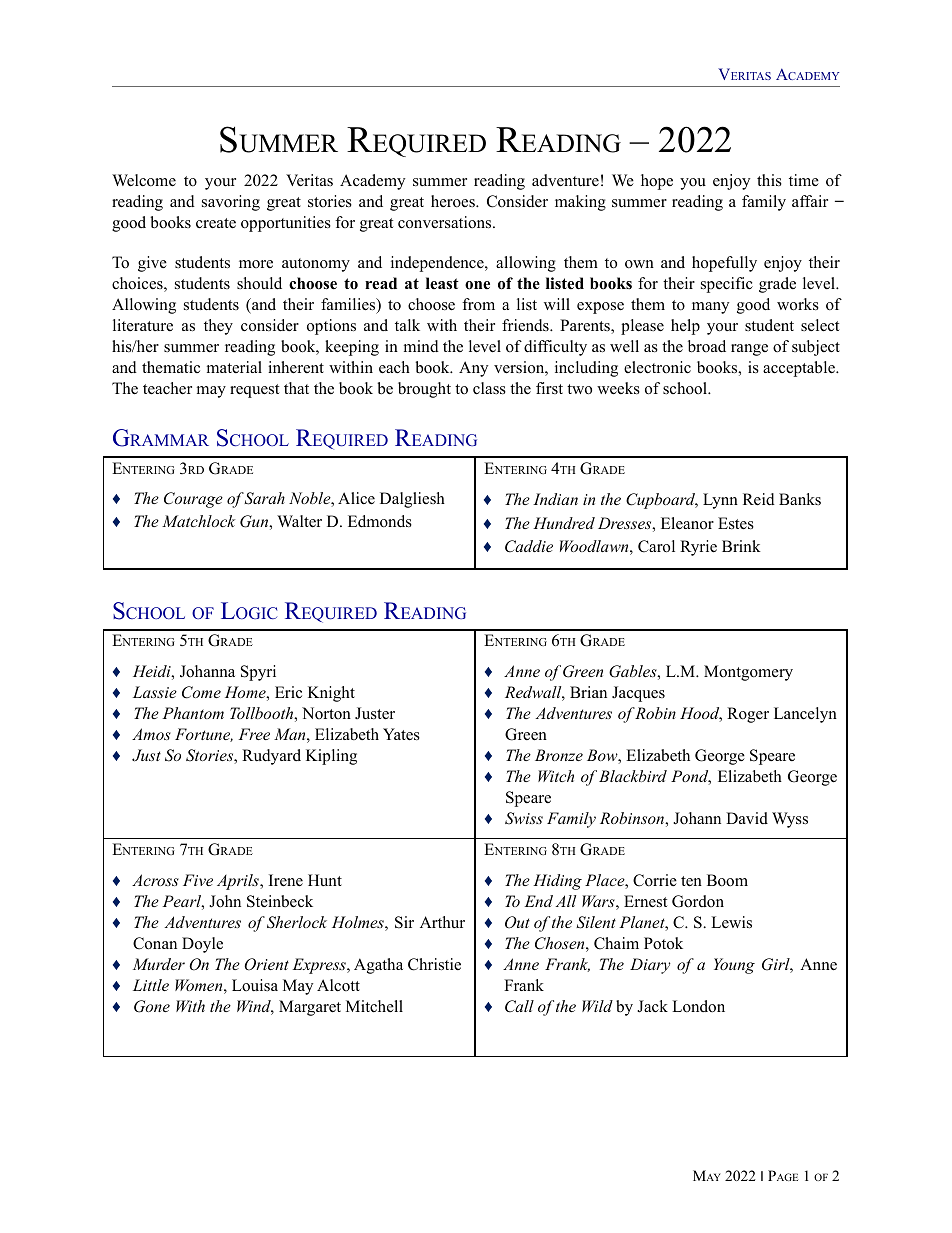  Describe the element at coordinates (555, 499) in the document. I see `Indian` at that location.
